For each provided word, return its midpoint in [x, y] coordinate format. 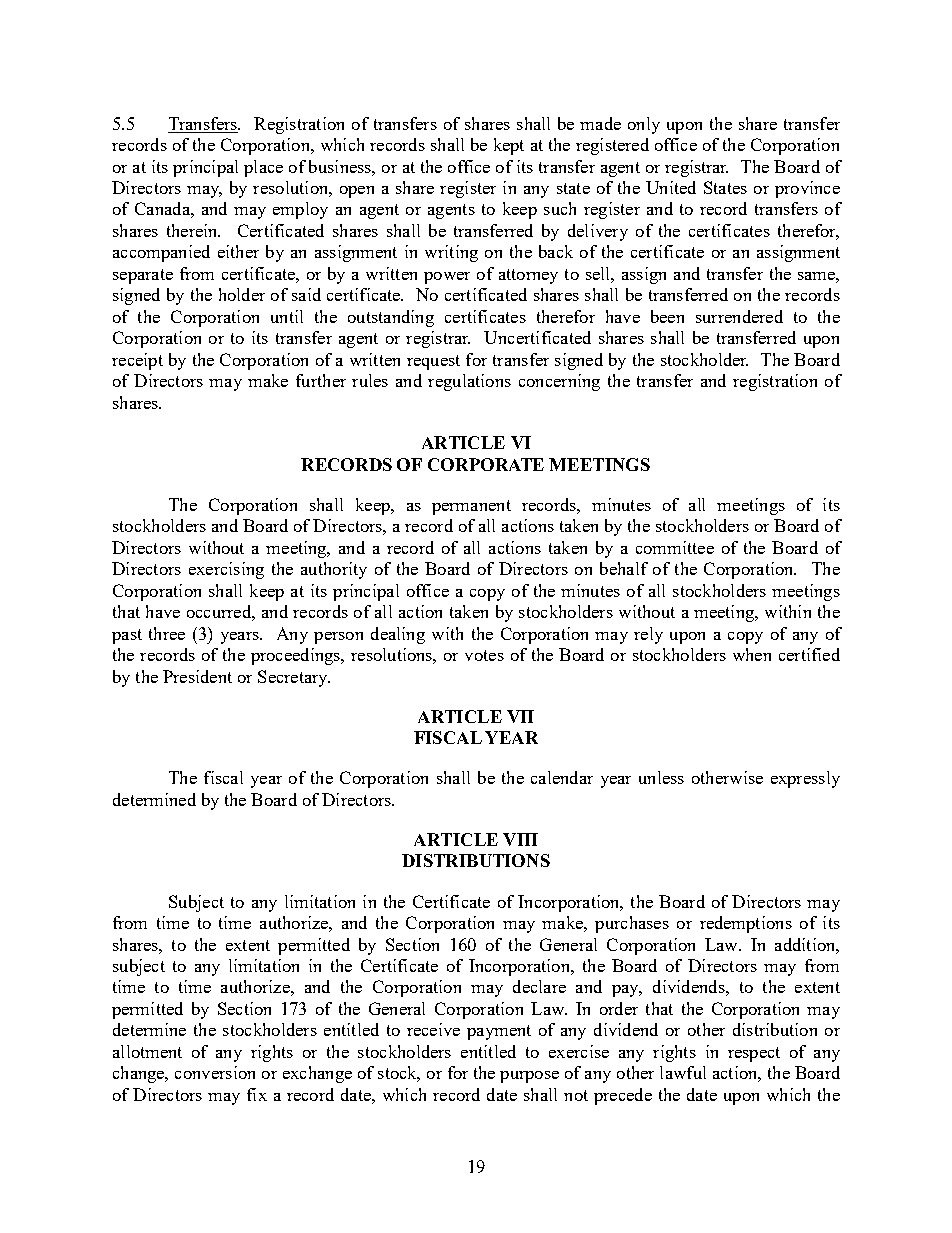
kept [509, 146]
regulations [469, 382]
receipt [137, 361]
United [671, 187]
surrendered [739, 316]
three [167, 633]
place [263, 168]
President [197, 676]
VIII [520, 839]
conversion [215, 1072]
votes [484, 655]
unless [661, 777]
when [752, 654]
